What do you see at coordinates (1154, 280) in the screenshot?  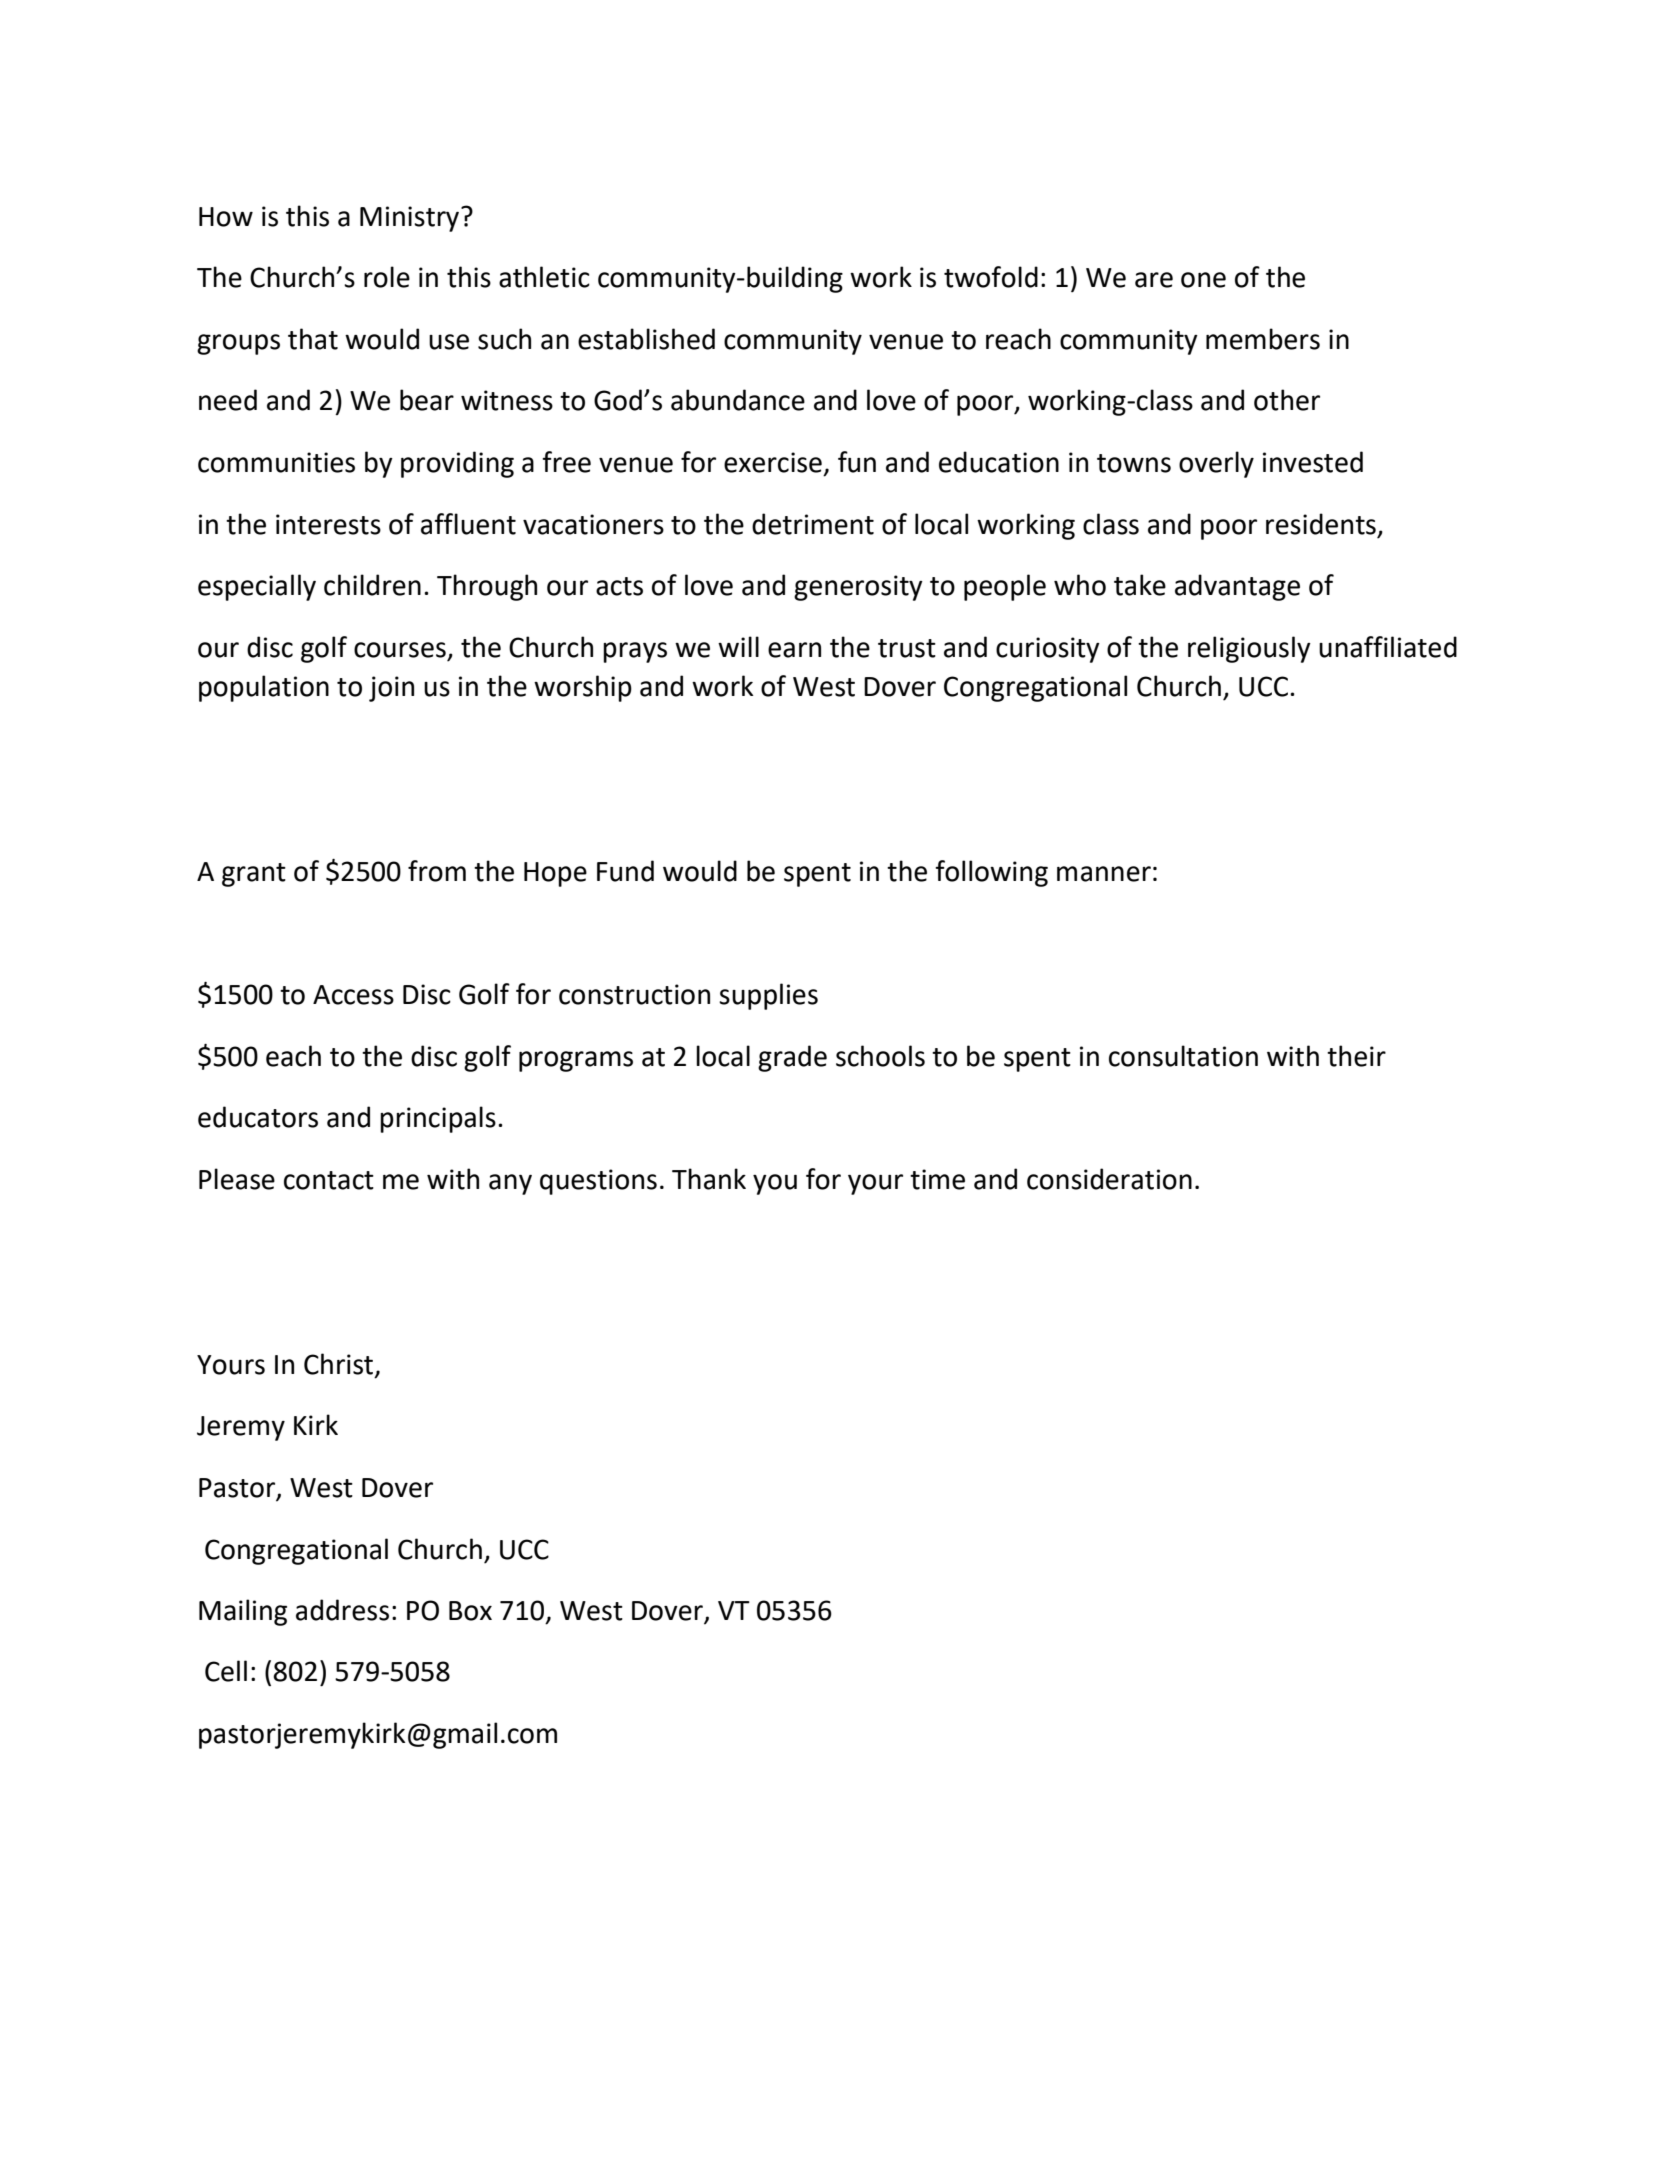 I see `are` at bounding box center [1154, 280].
